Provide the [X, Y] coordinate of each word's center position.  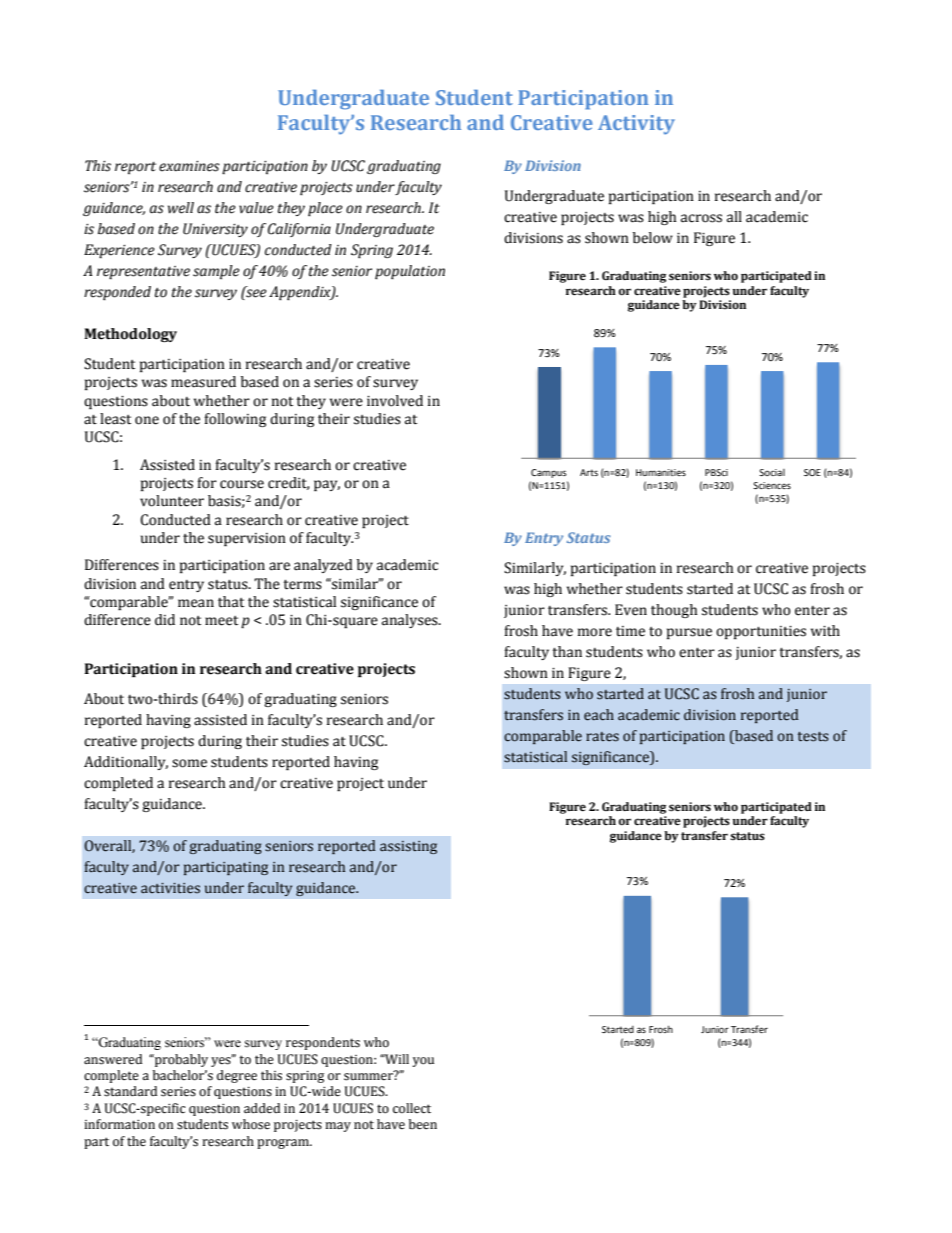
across [701, 218]
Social [772, 472]
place [325, 209]
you [423, 1062]
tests [813, 737]
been [423, 1124]
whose [251, 1124]
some [189, 763]
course [242, 484]
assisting [408, 847]
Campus [549, 473]
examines [189, 166]
